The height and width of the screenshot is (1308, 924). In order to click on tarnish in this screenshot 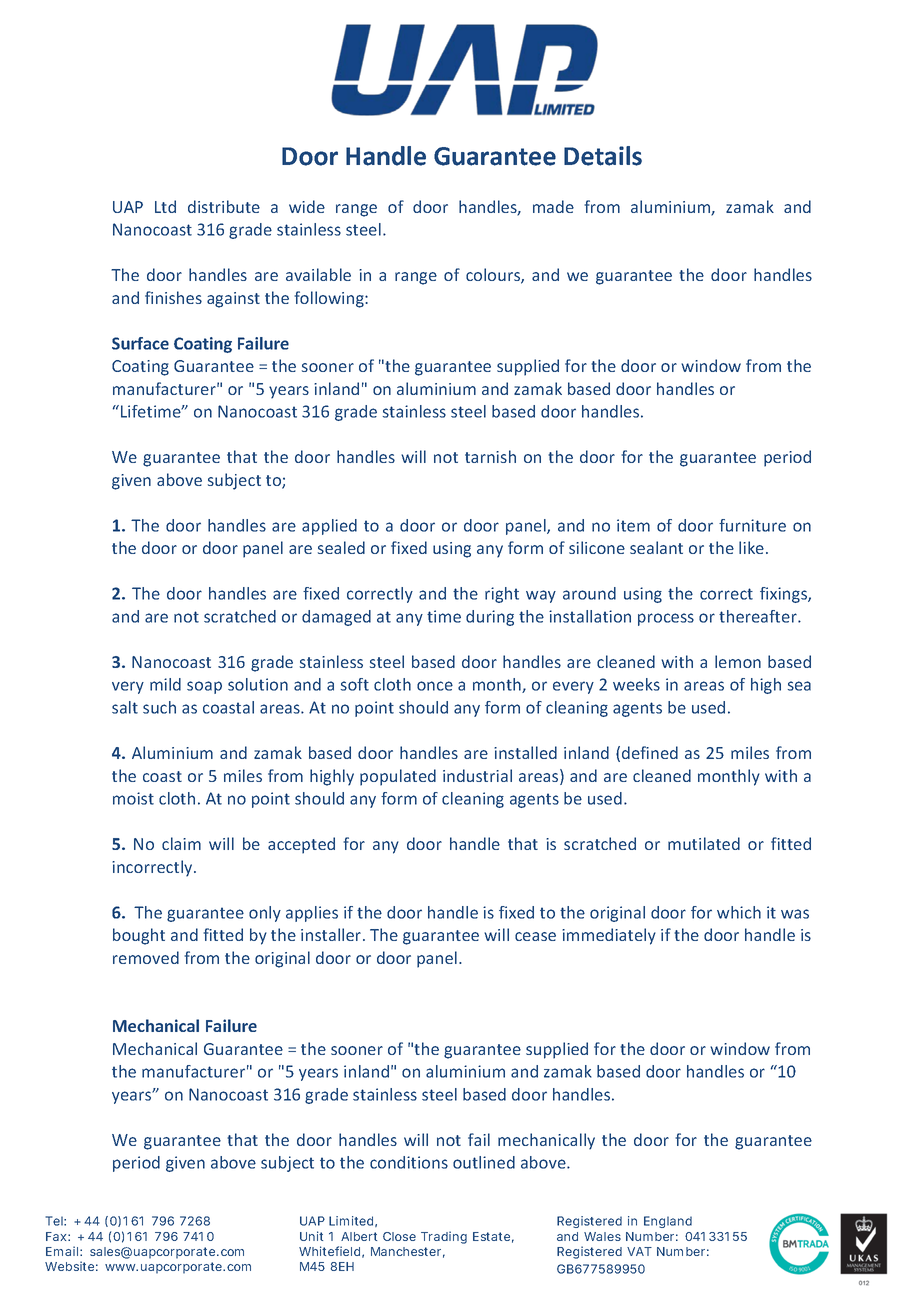, I will do `click(490, 456)`.
